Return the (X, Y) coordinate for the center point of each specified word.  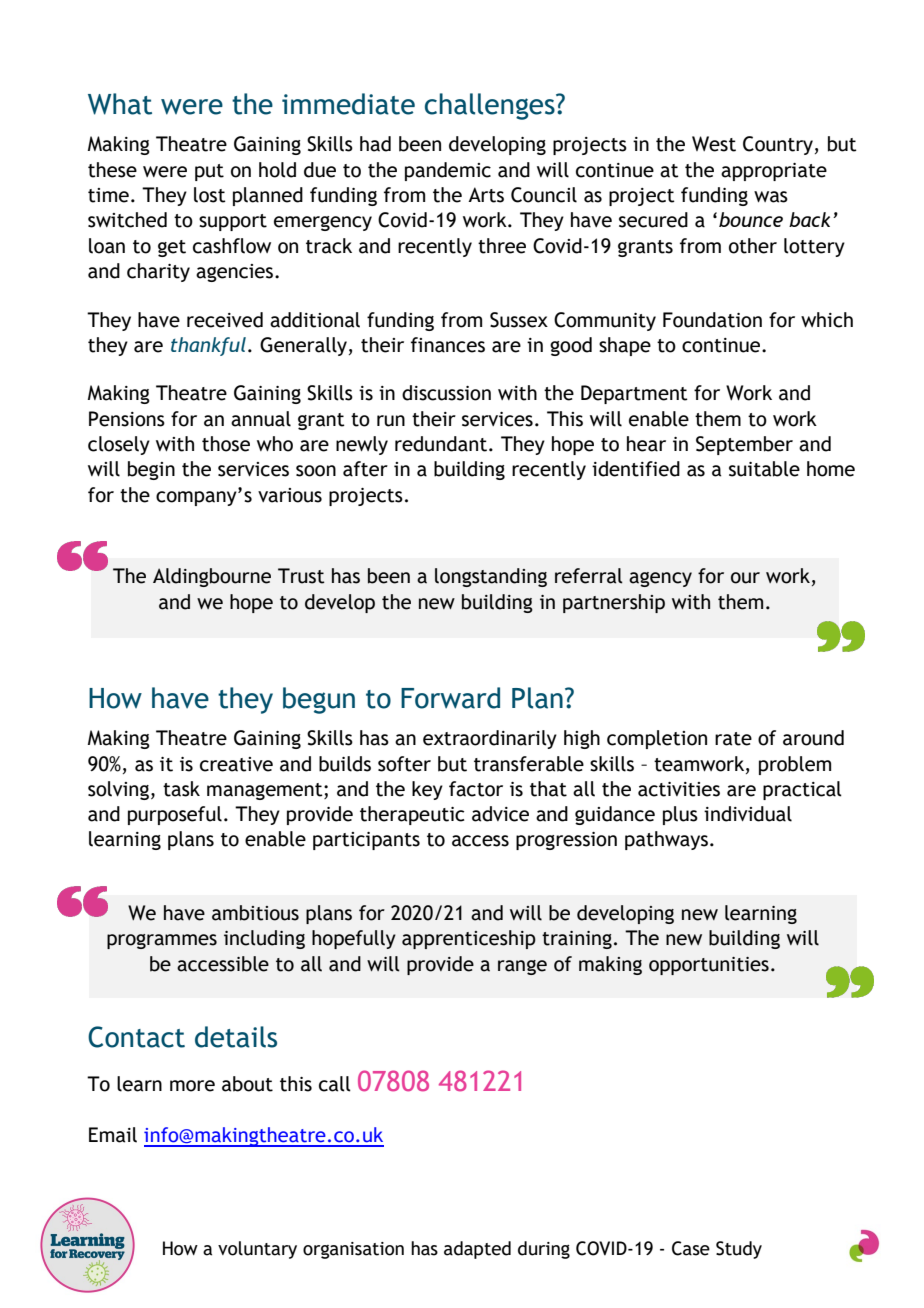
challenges (491, 106)
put (209, 172)
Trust (301, 576)
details (236, 1037)
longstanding (491, 577)
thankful (208, 346)
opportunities (709, 966)
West (714, 144)
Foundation (712, 320)
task (181, 789)
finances (448, 345)
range (522, 967)
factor (476, 789)
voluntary (257, 1250)
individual (748, 814)
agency (660, 579)
